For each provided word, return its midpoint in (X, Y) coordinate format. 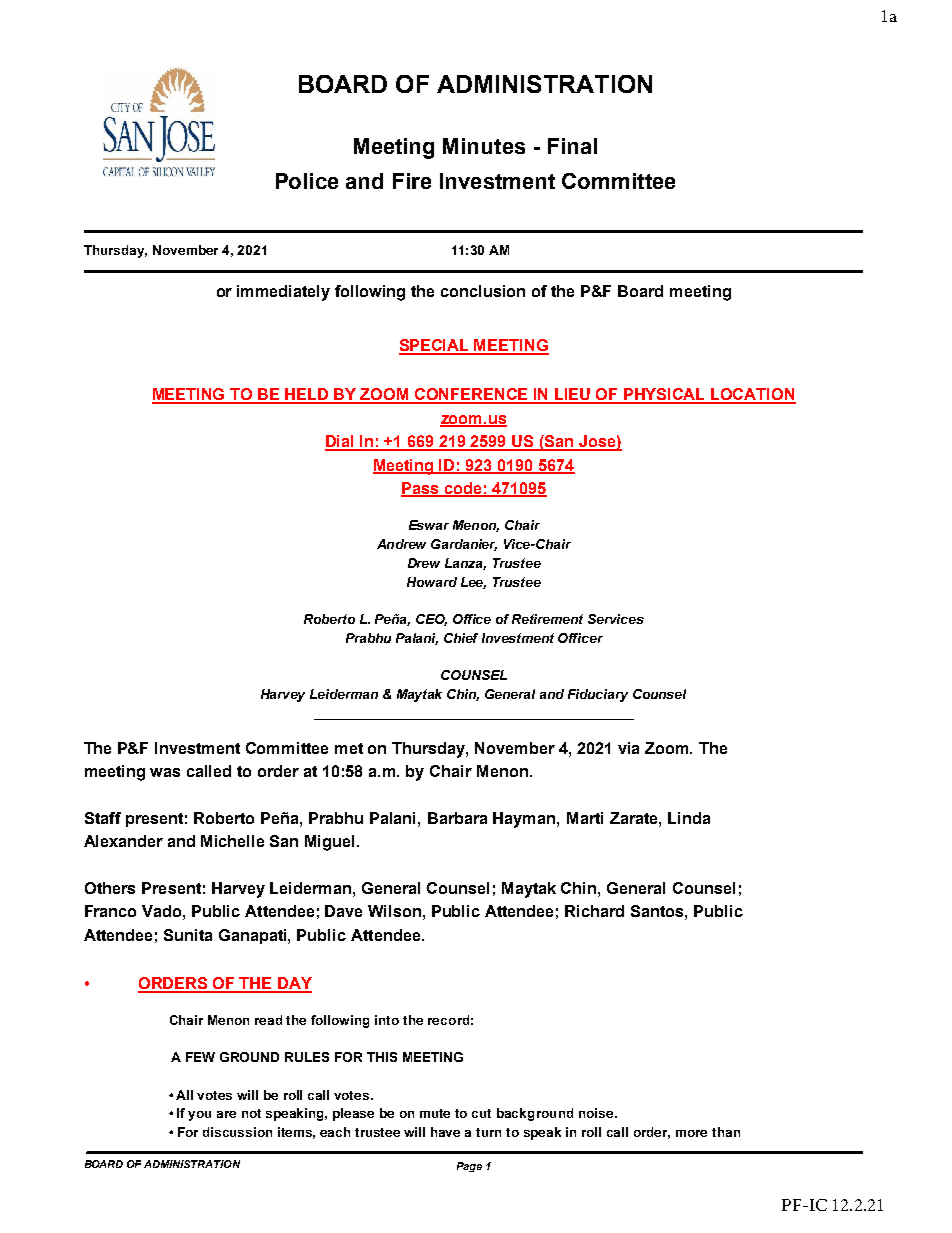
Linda (689, 818)
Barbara (457, 818)
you (199, 1116)
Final (572, 146)
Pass (421, 489)
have (445, 1132)
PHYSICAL (665, 395)
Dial (341, 442)
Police (307, 181)
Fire (412, 181)
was (165, 772)
